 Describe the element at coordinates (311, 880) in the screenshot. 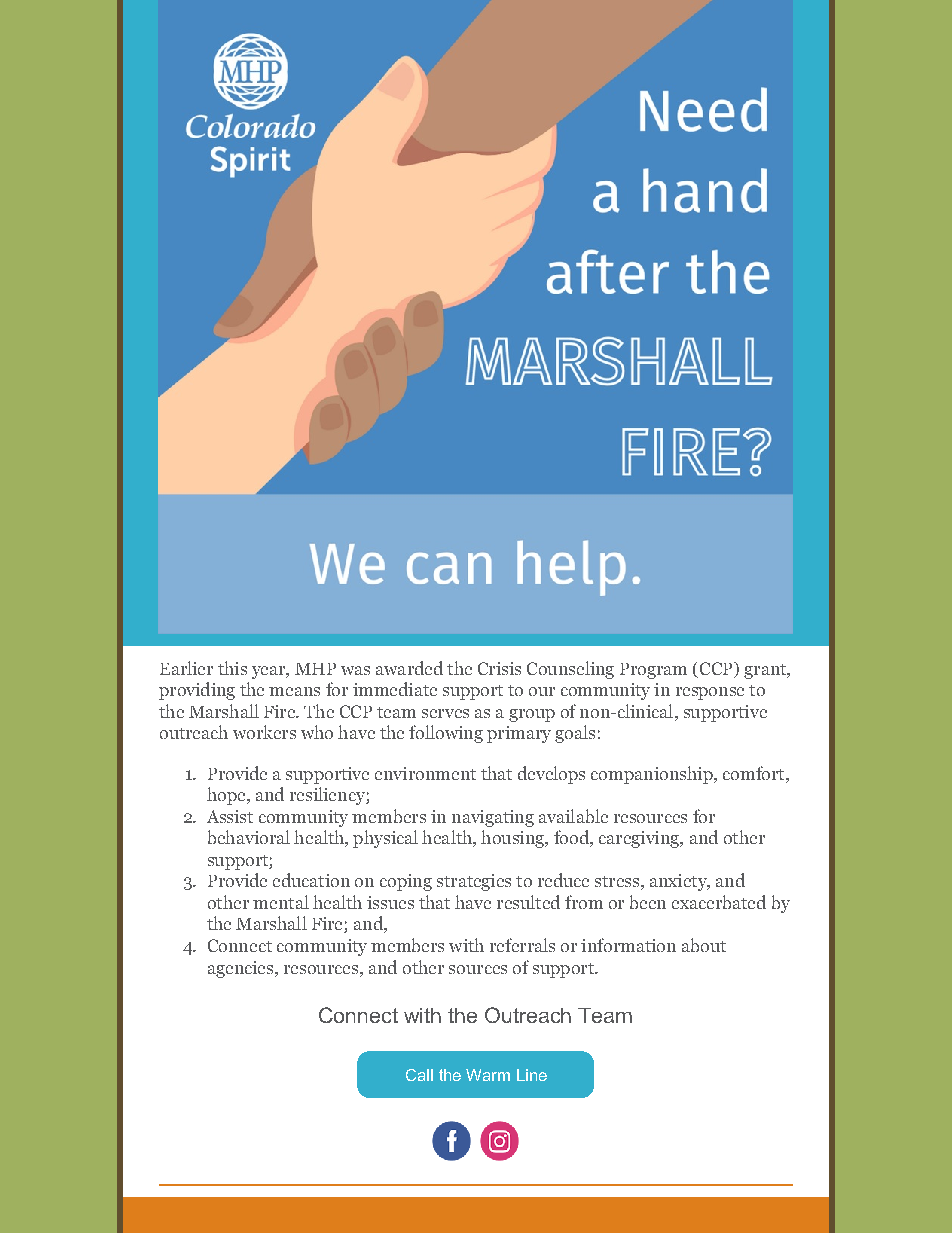

I see `education` at that location.
